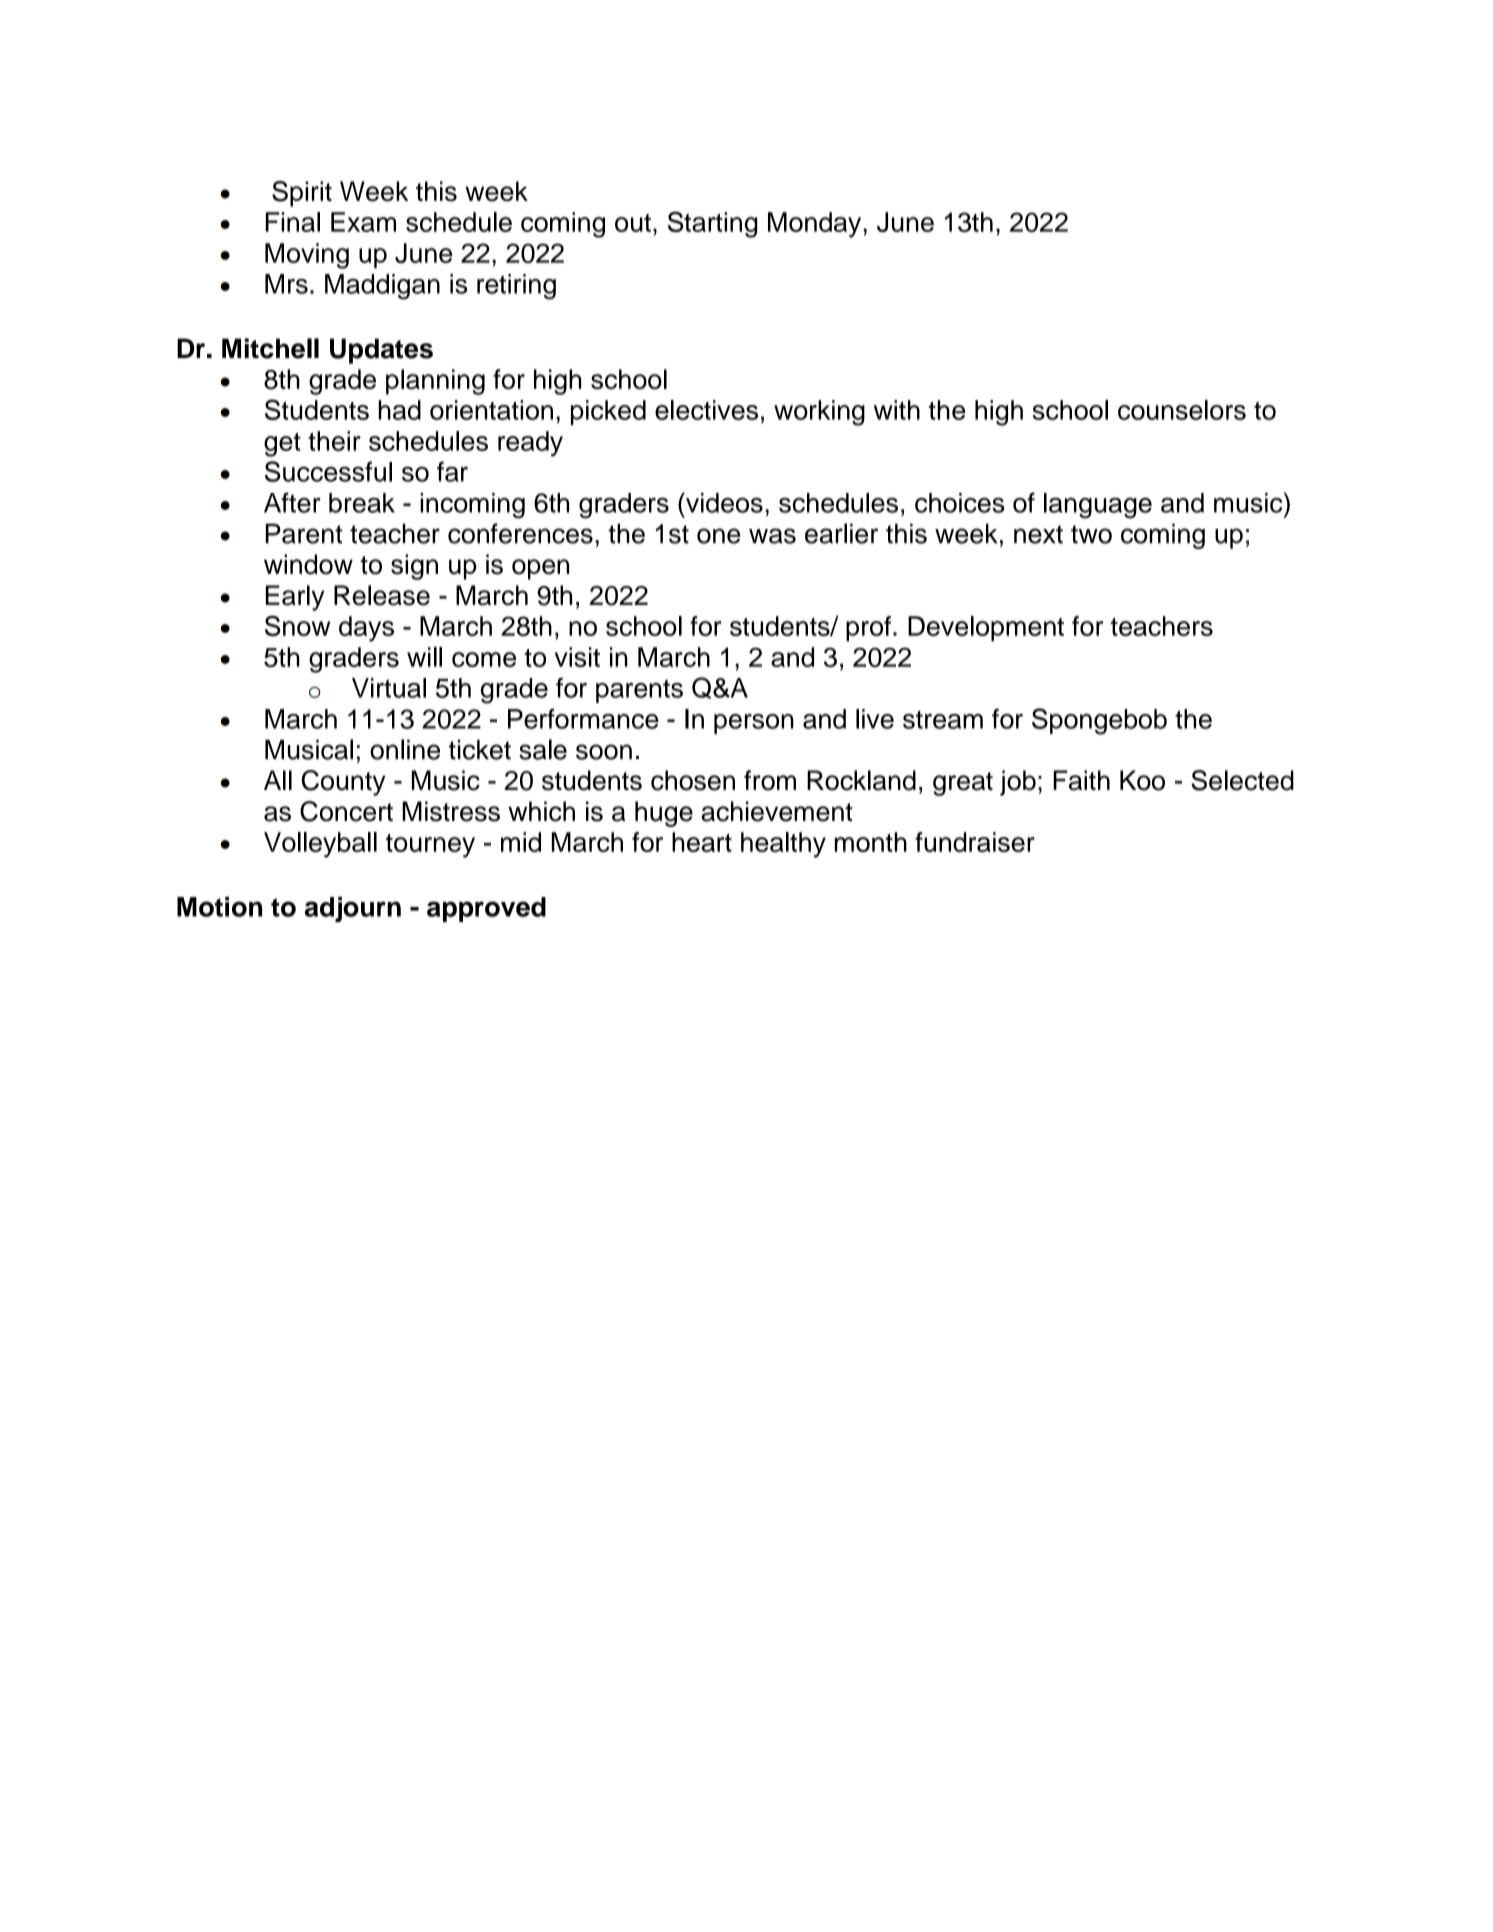 This screenshot has height=1932, width=1493. I want to click on window, so click(308, 564).
